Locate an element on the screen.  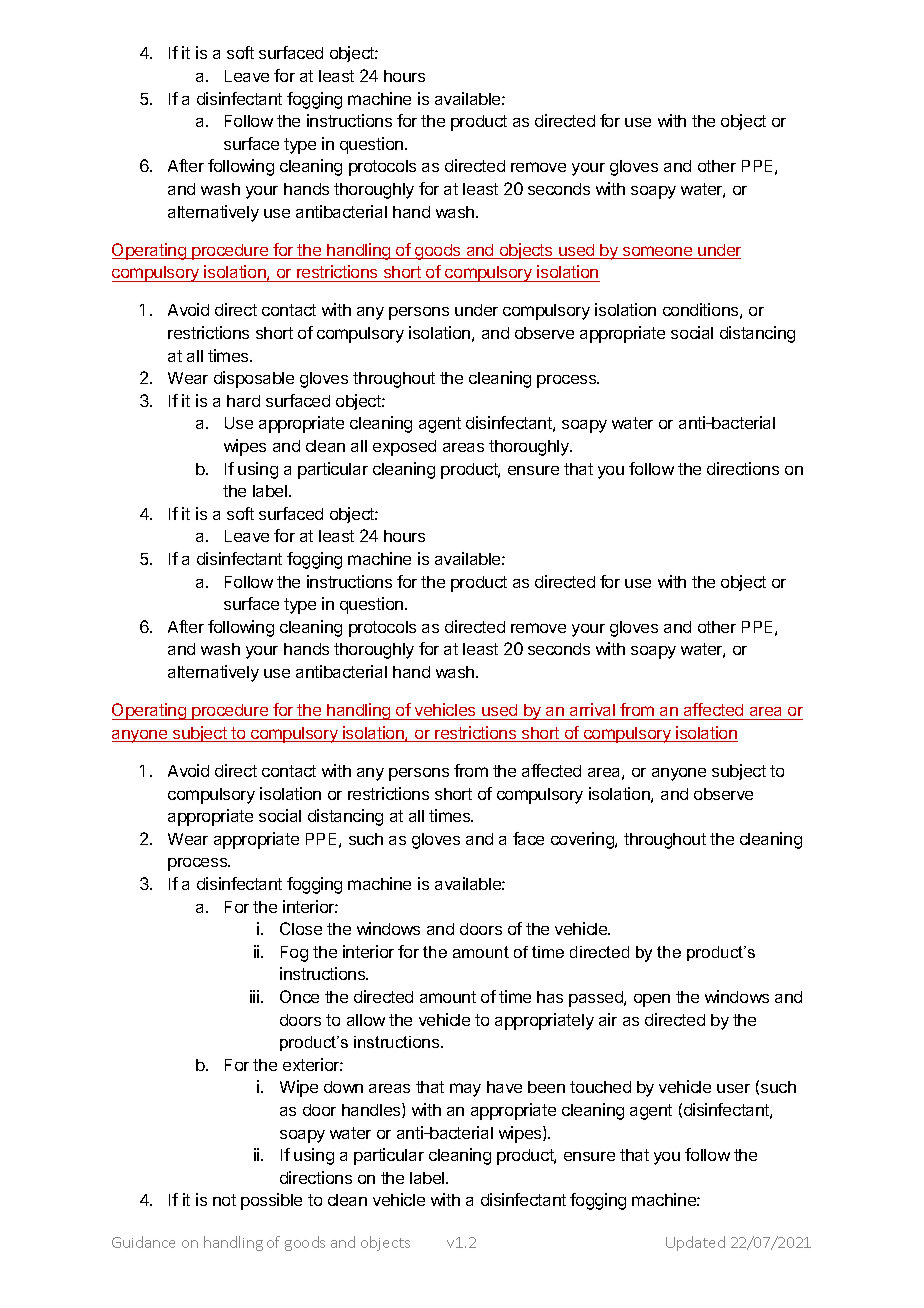
passed is located at coordinates (597, 999).
